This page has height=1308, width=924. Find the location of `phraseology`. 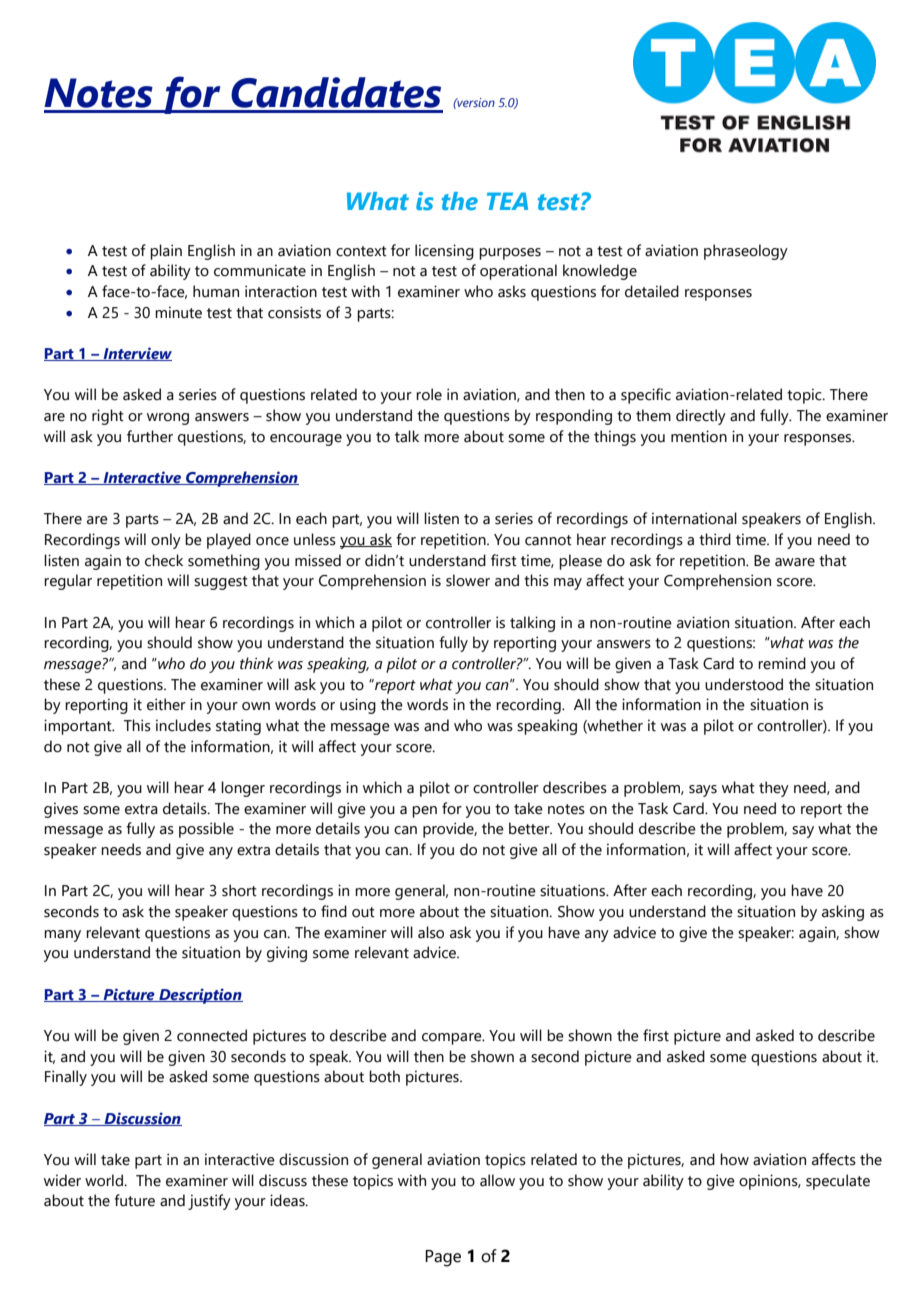

phraseology is located at coordinates (746, 252).
